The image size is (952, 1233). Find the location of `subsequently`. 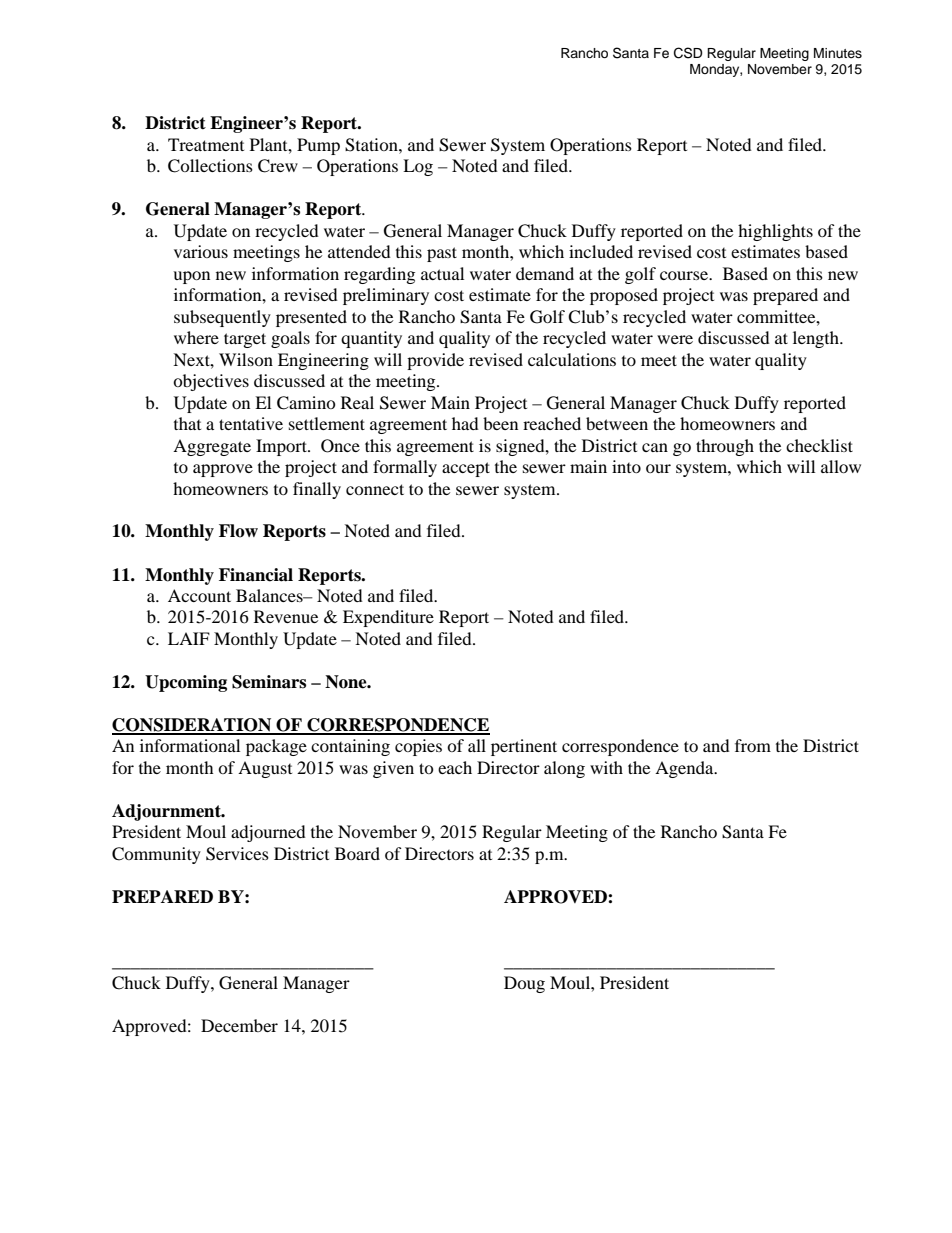

subsequently is located at coordinates (222, 318).
